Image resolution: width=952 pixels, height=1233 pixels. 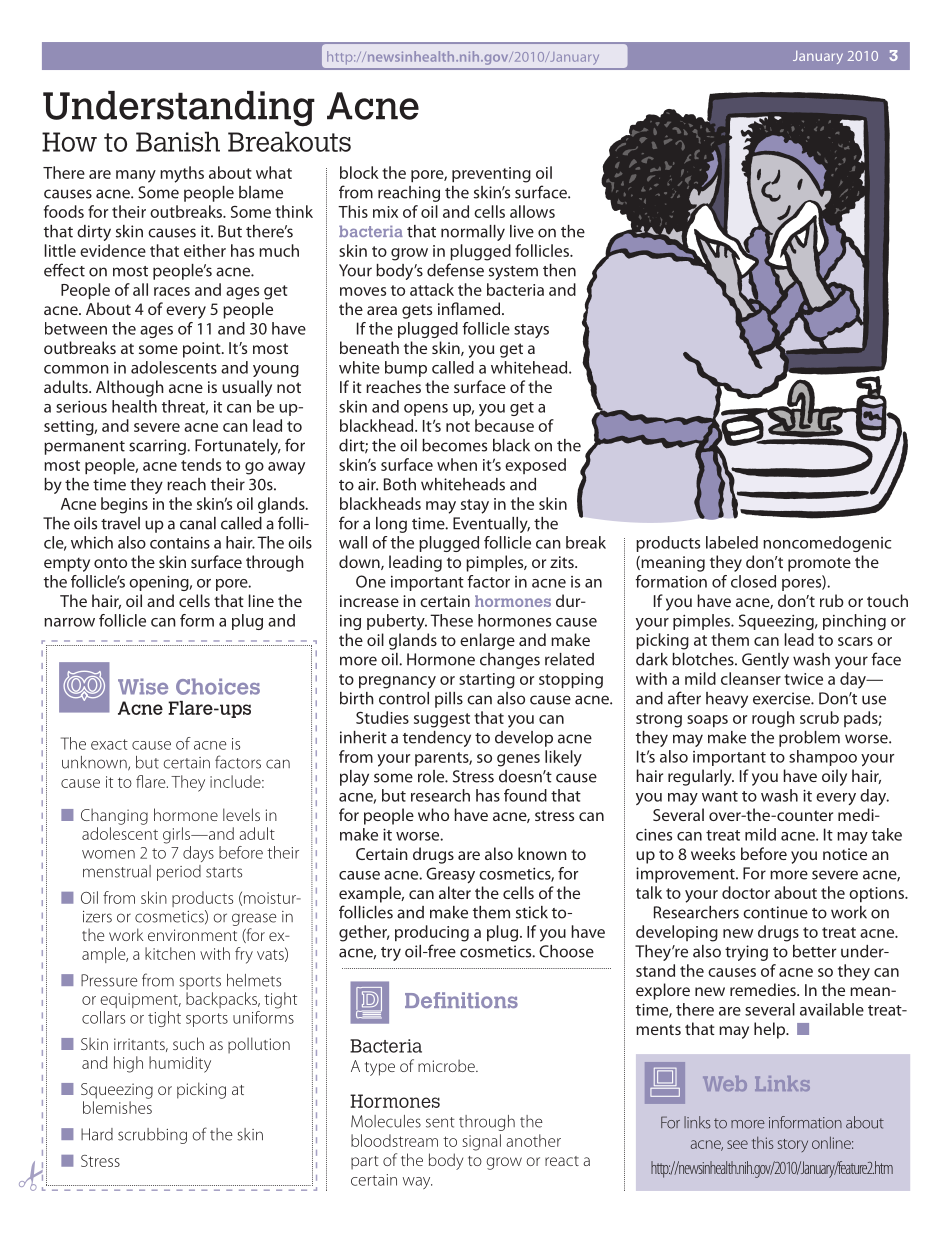 I want to click on blemishes, so click(x=117, y=1107).
